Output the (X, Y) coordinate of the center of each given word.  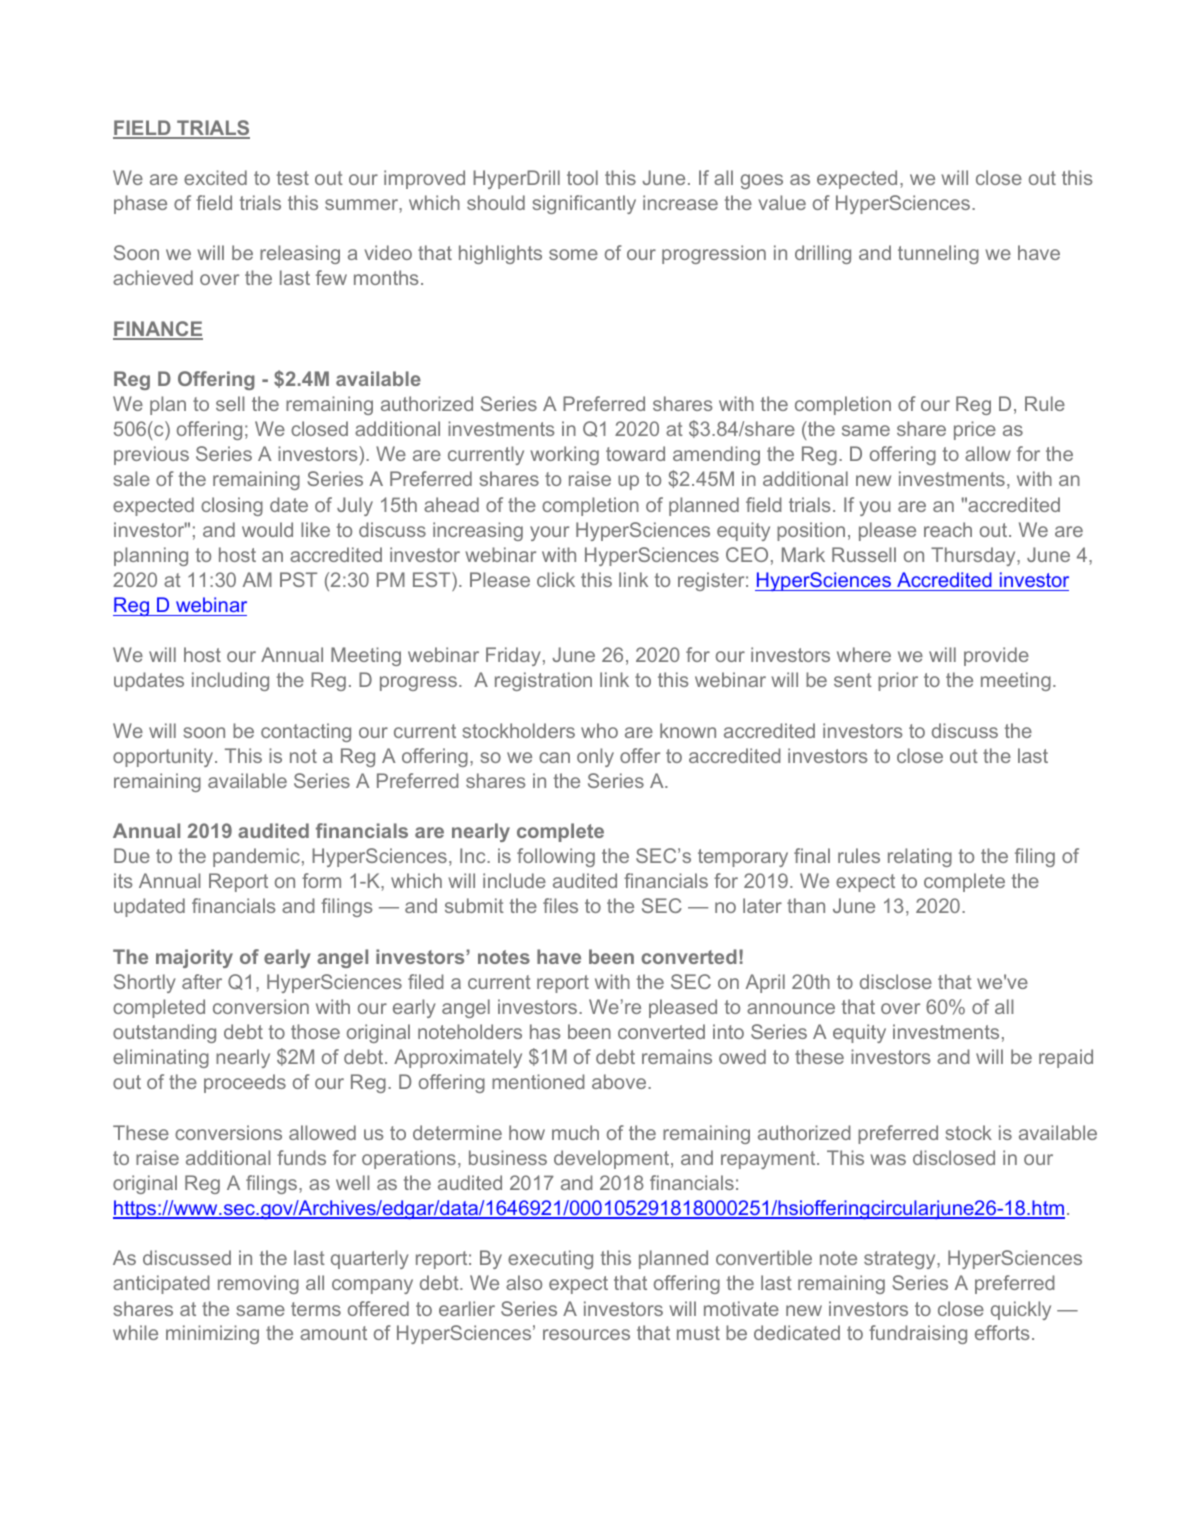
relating (920, 857)
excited (215, 177)
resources (586, 1334)
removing (258, 1284)
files (560, 905)
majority (194, 958)
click (556, 579)
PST (298, 579)
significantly (584, 204)
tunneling (938, 254)
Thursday (974, 556)
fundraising (918, 1334)
